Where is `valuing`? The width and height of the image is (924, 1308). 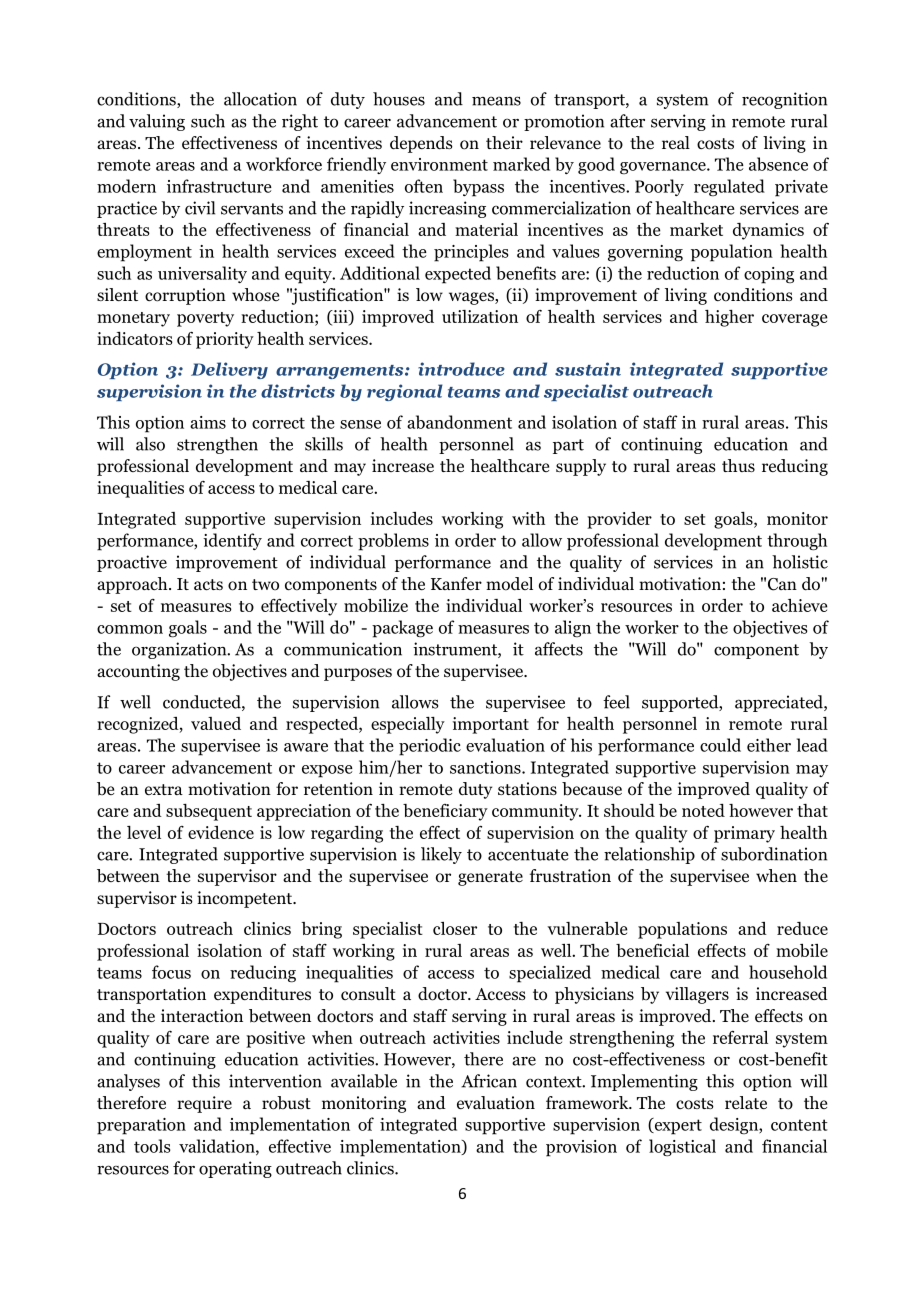
valuing is located at coordinates (157, 122).
